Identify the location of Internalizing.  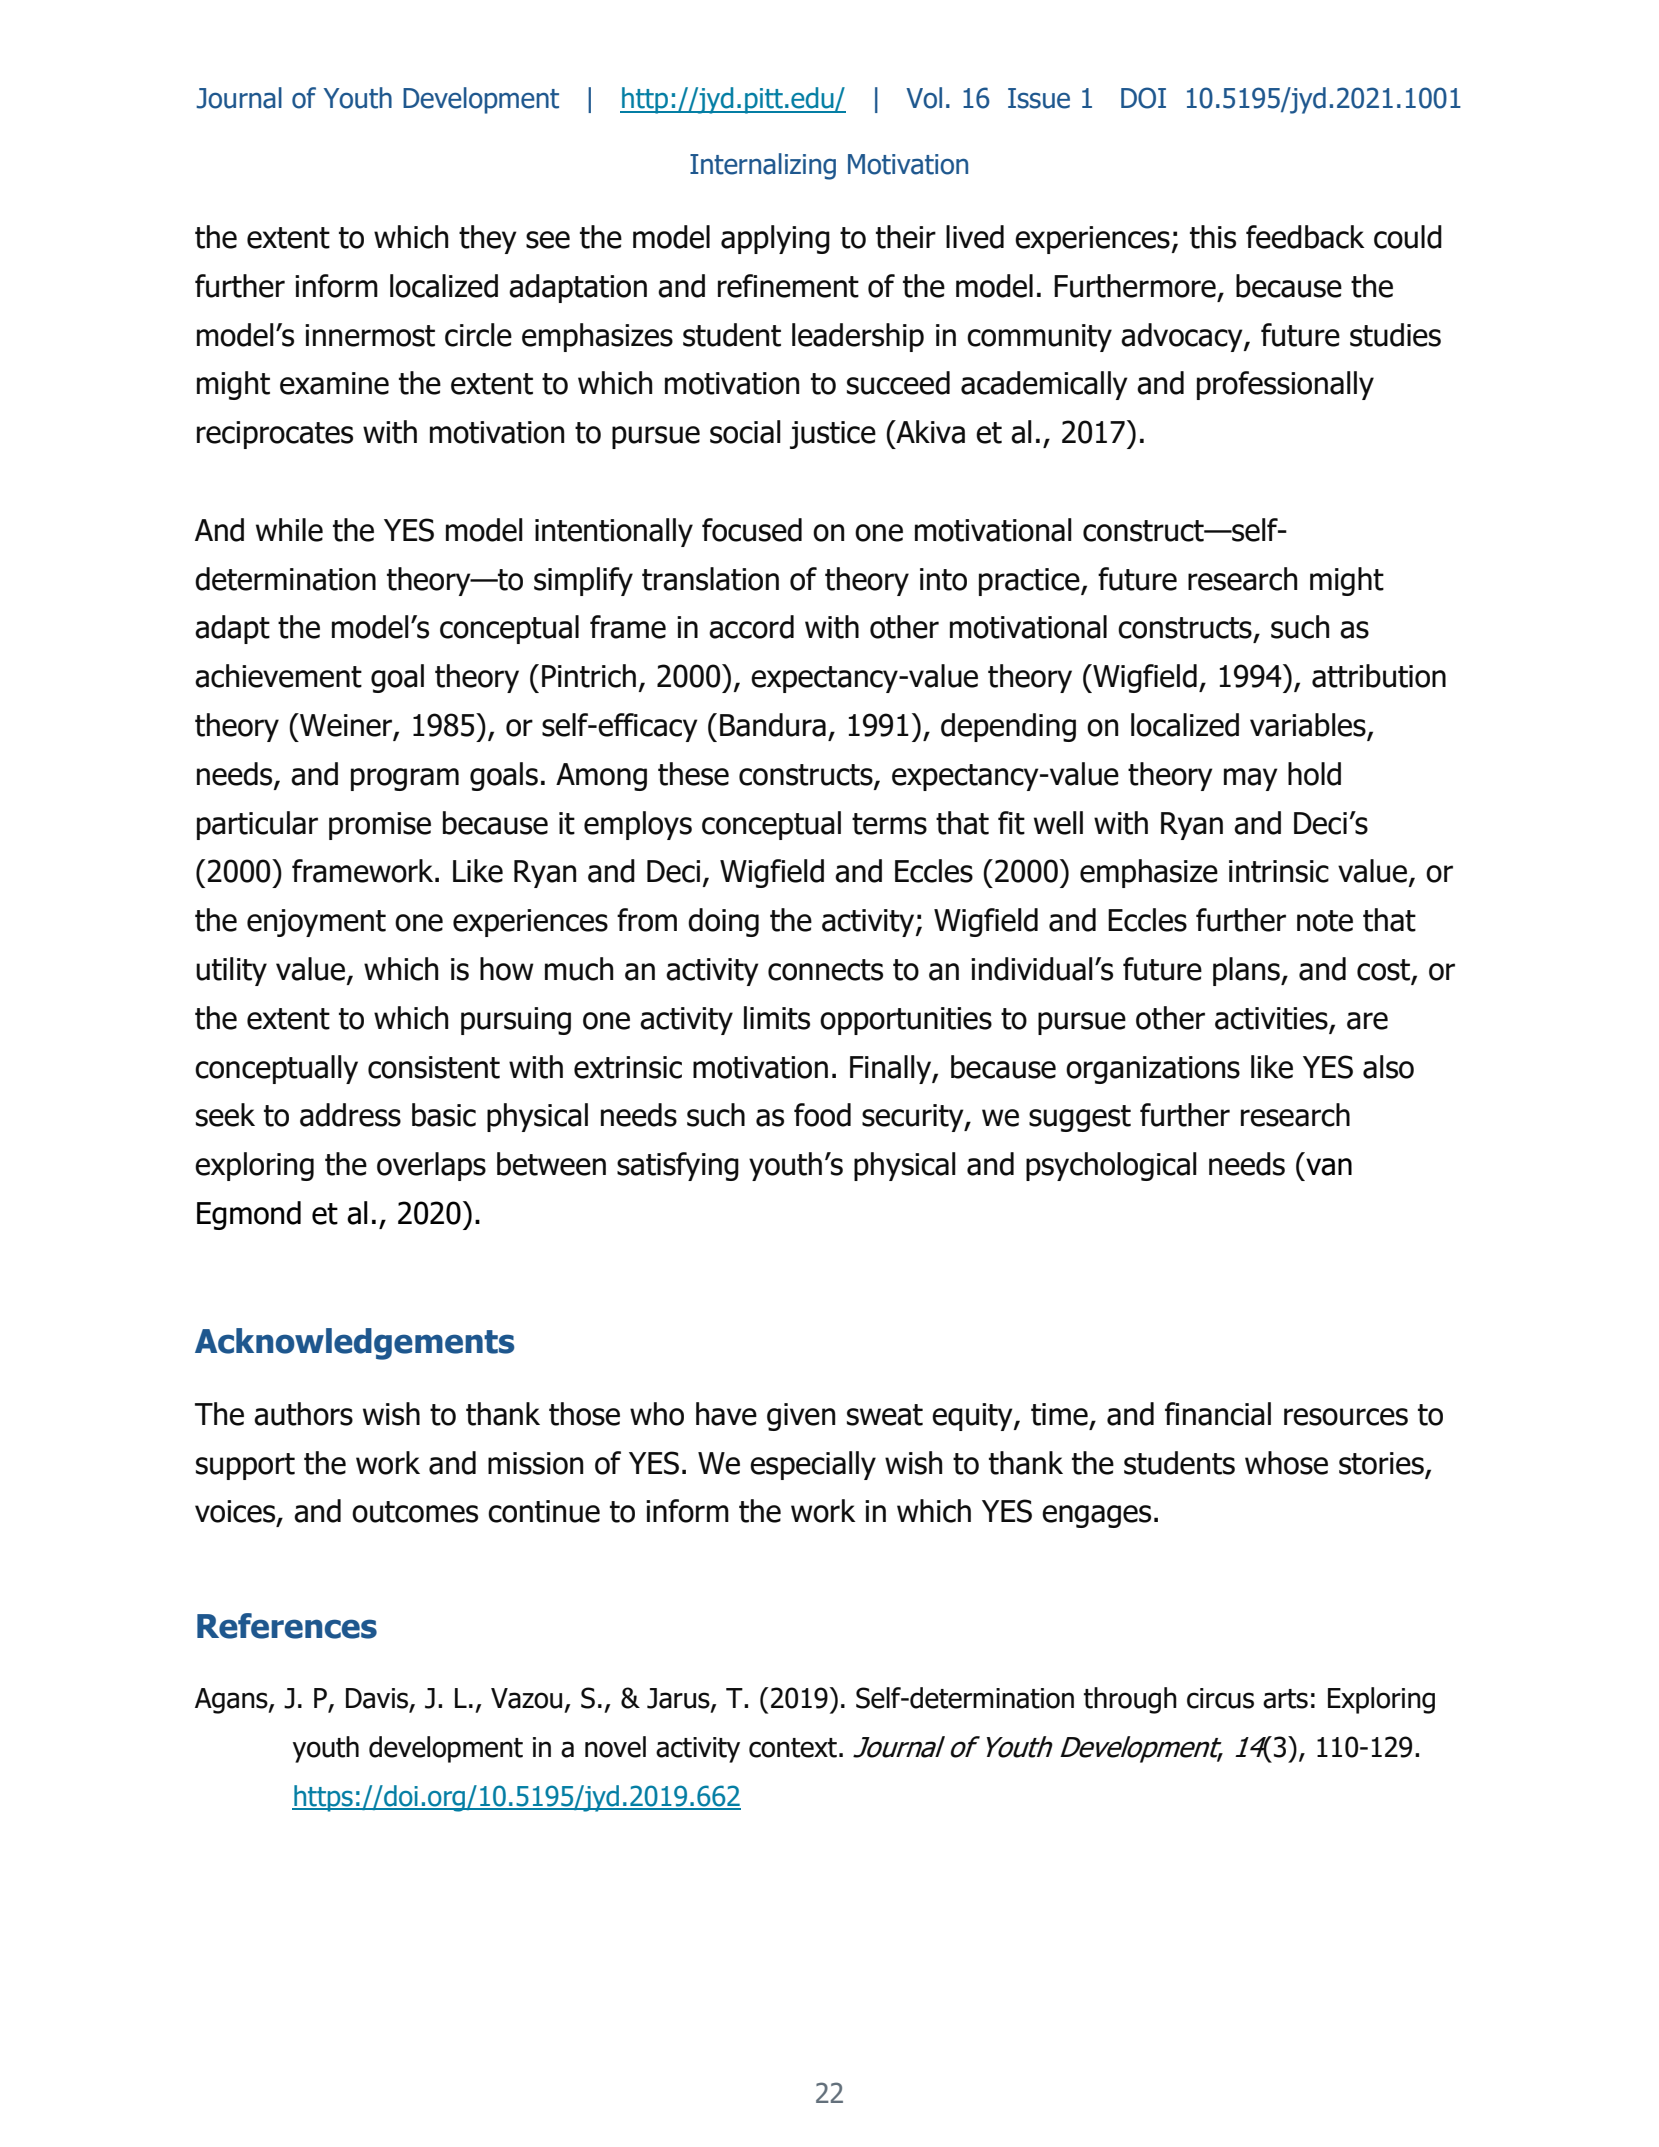
(763, 166).
